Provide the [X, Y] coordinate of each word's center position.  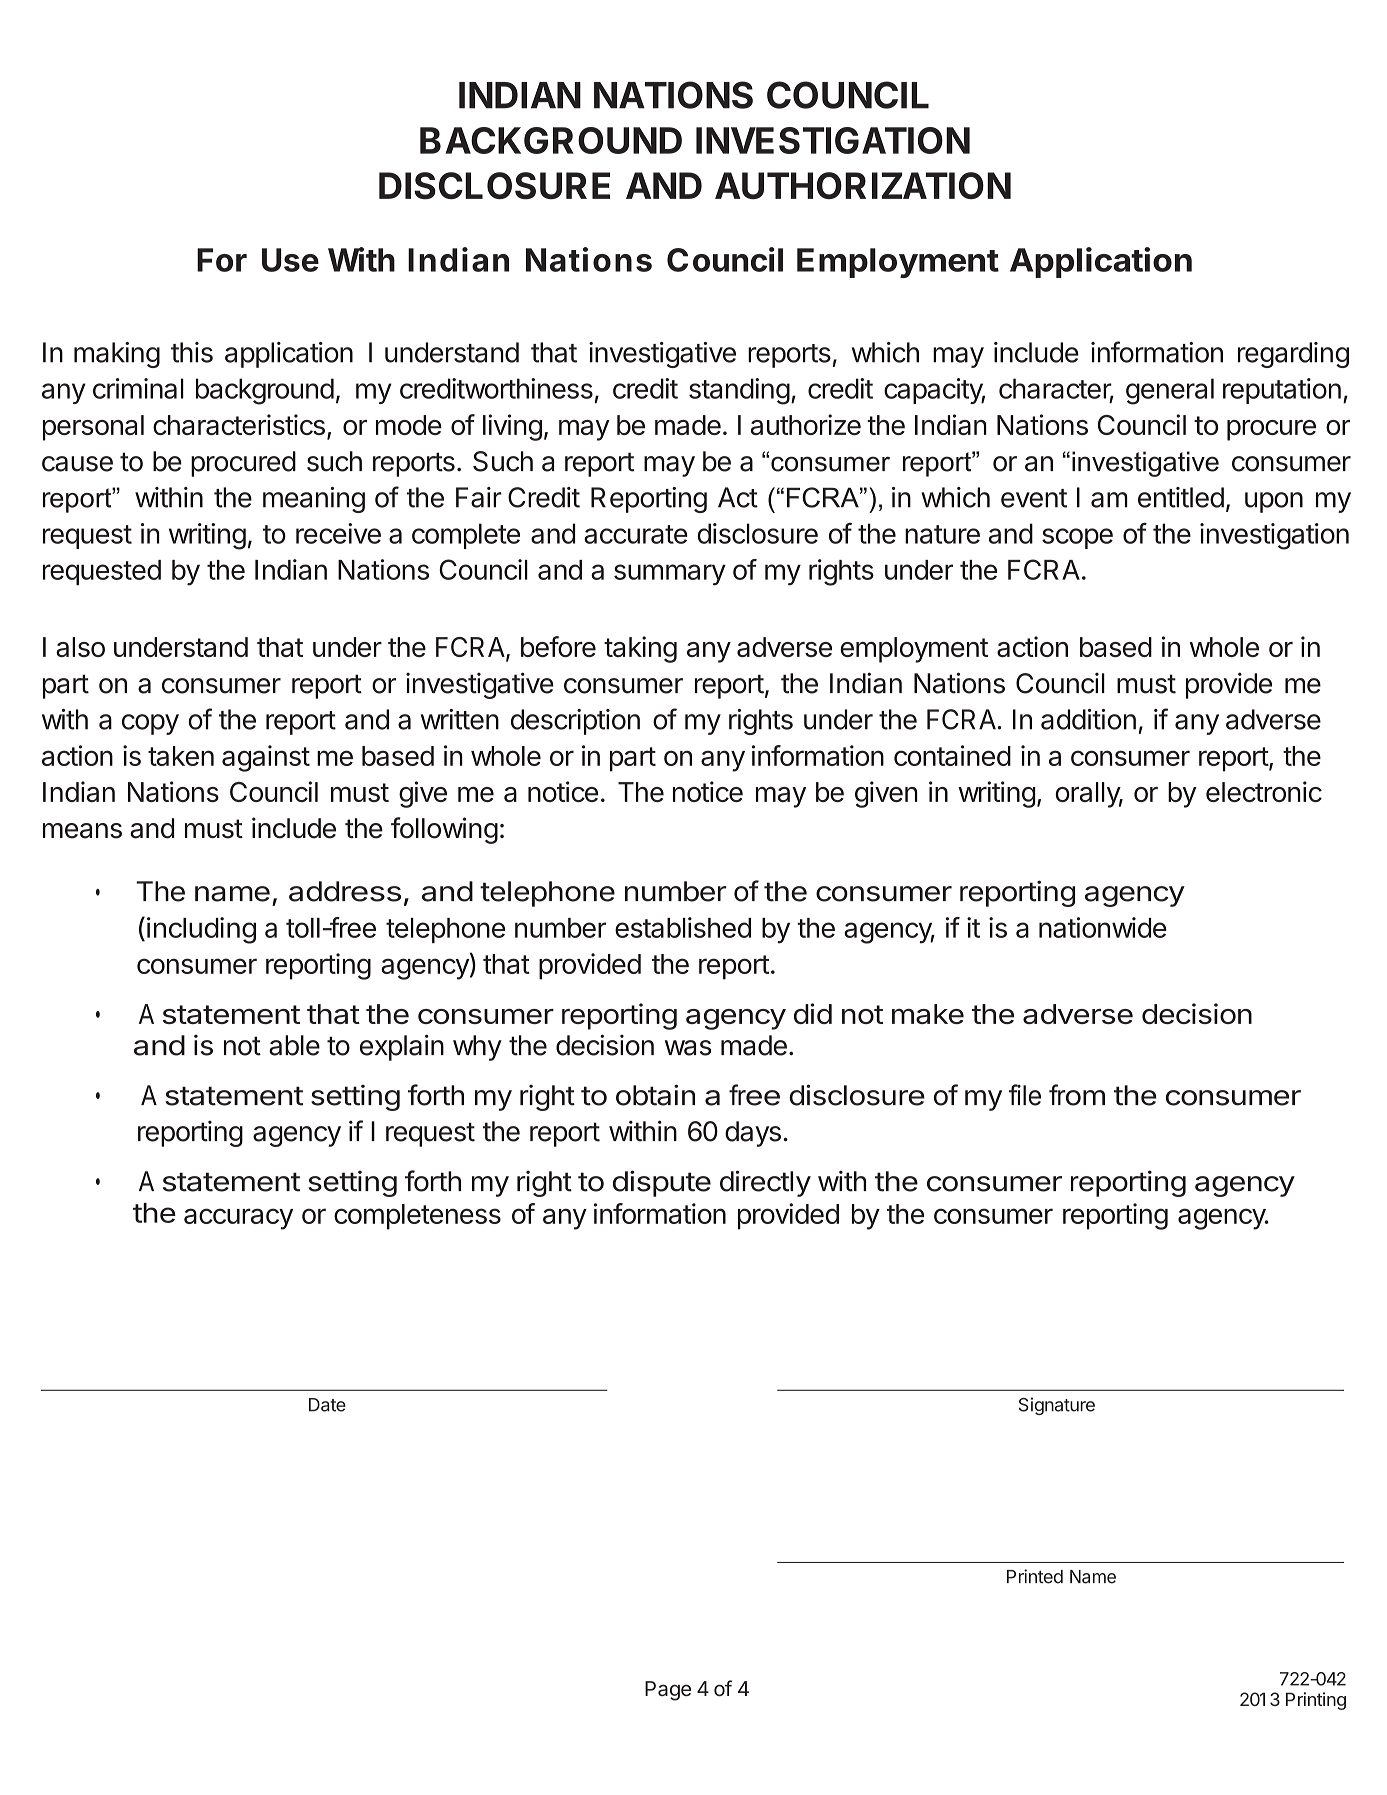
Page [668, 1691]
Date [327, 1405]
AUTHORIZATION [863, 185]
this [192, 352]
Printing [1316, 1701]
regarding [1293, 355]
